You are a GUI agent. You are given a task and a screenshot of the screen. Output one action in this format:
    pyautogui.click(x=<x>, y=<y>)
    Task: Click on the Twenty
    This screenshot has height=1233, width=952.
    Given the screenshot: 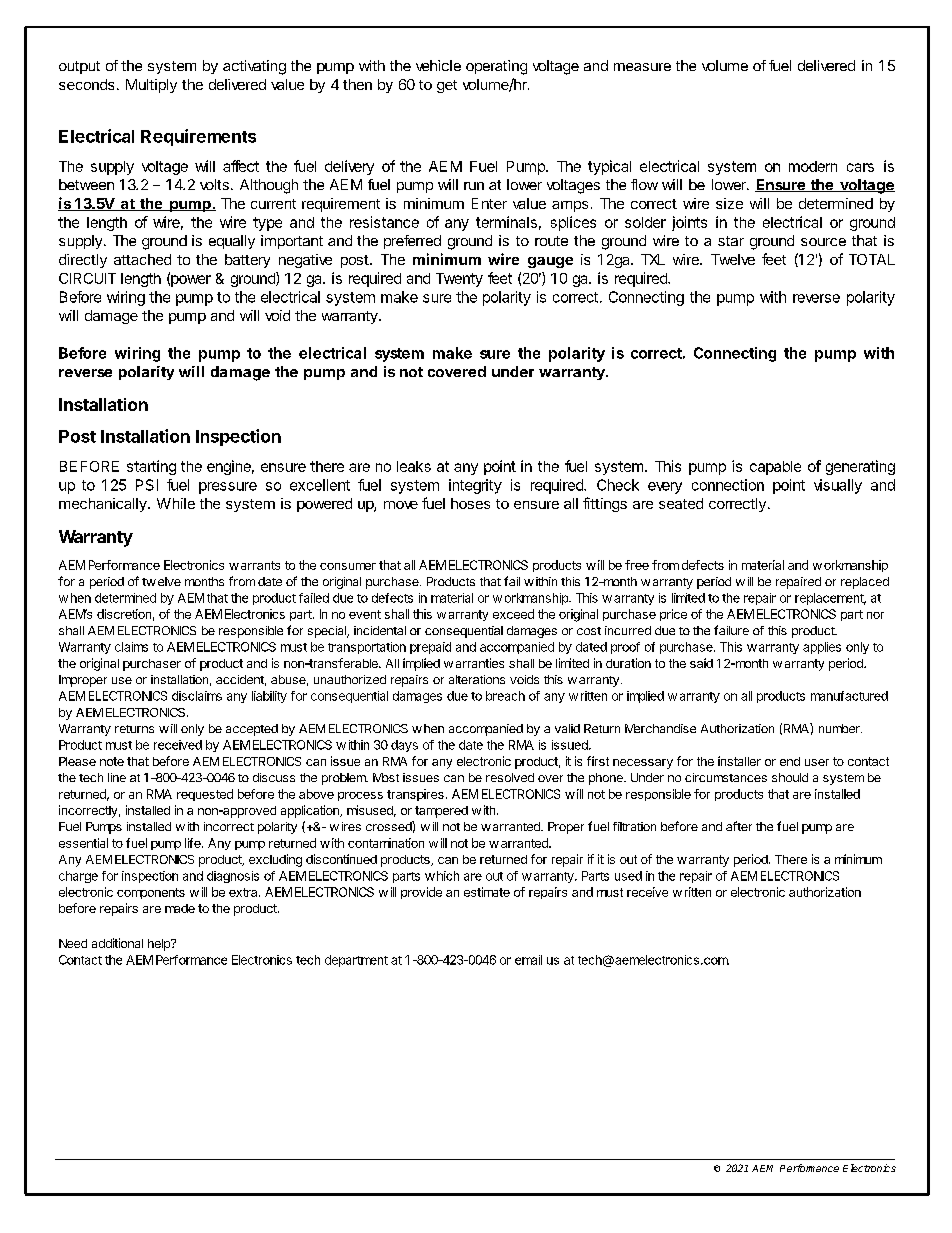 What is the action you would take?
    pyautogui.click(x=459, y=280)
